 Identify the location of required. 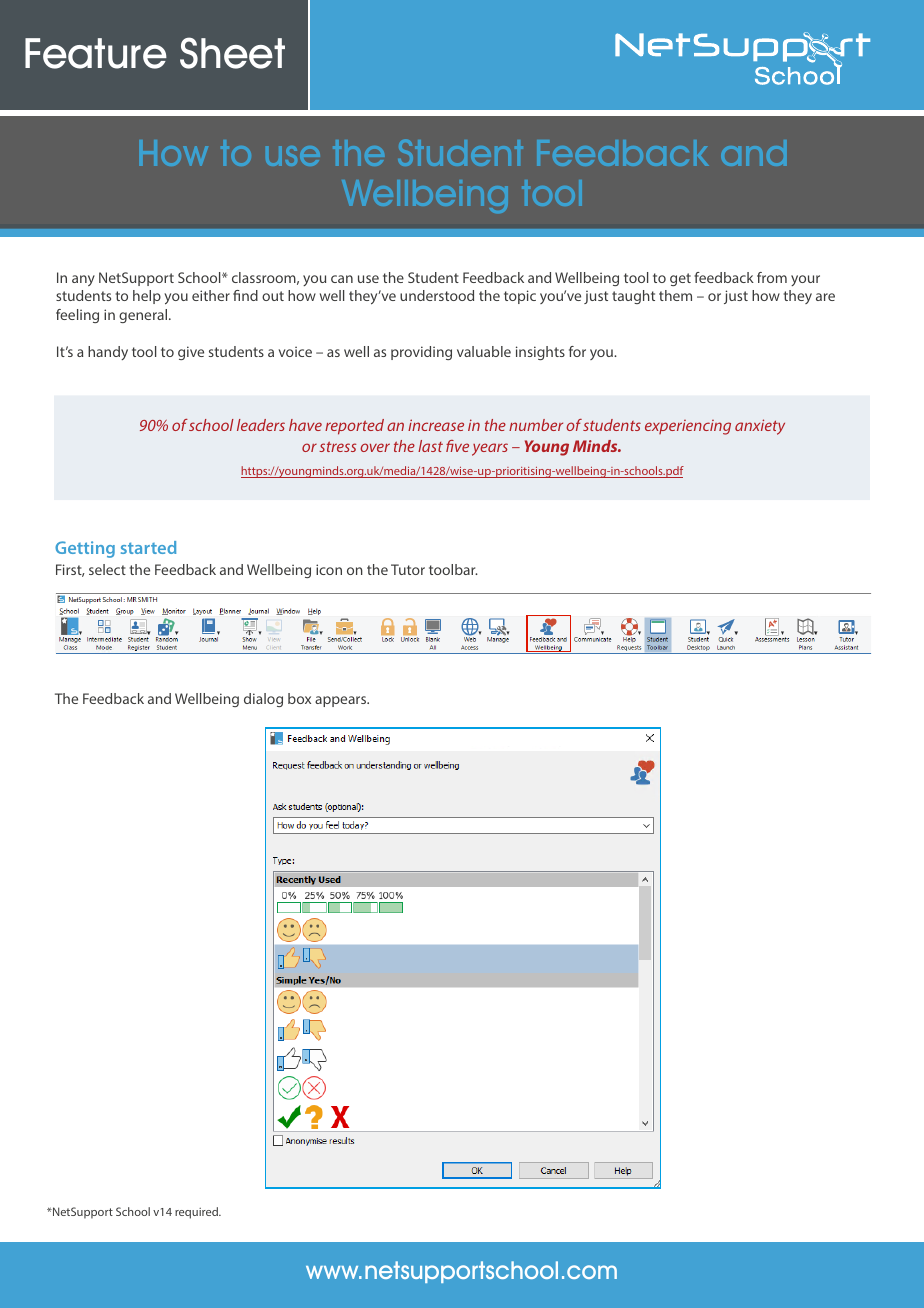
(197, 1213).
